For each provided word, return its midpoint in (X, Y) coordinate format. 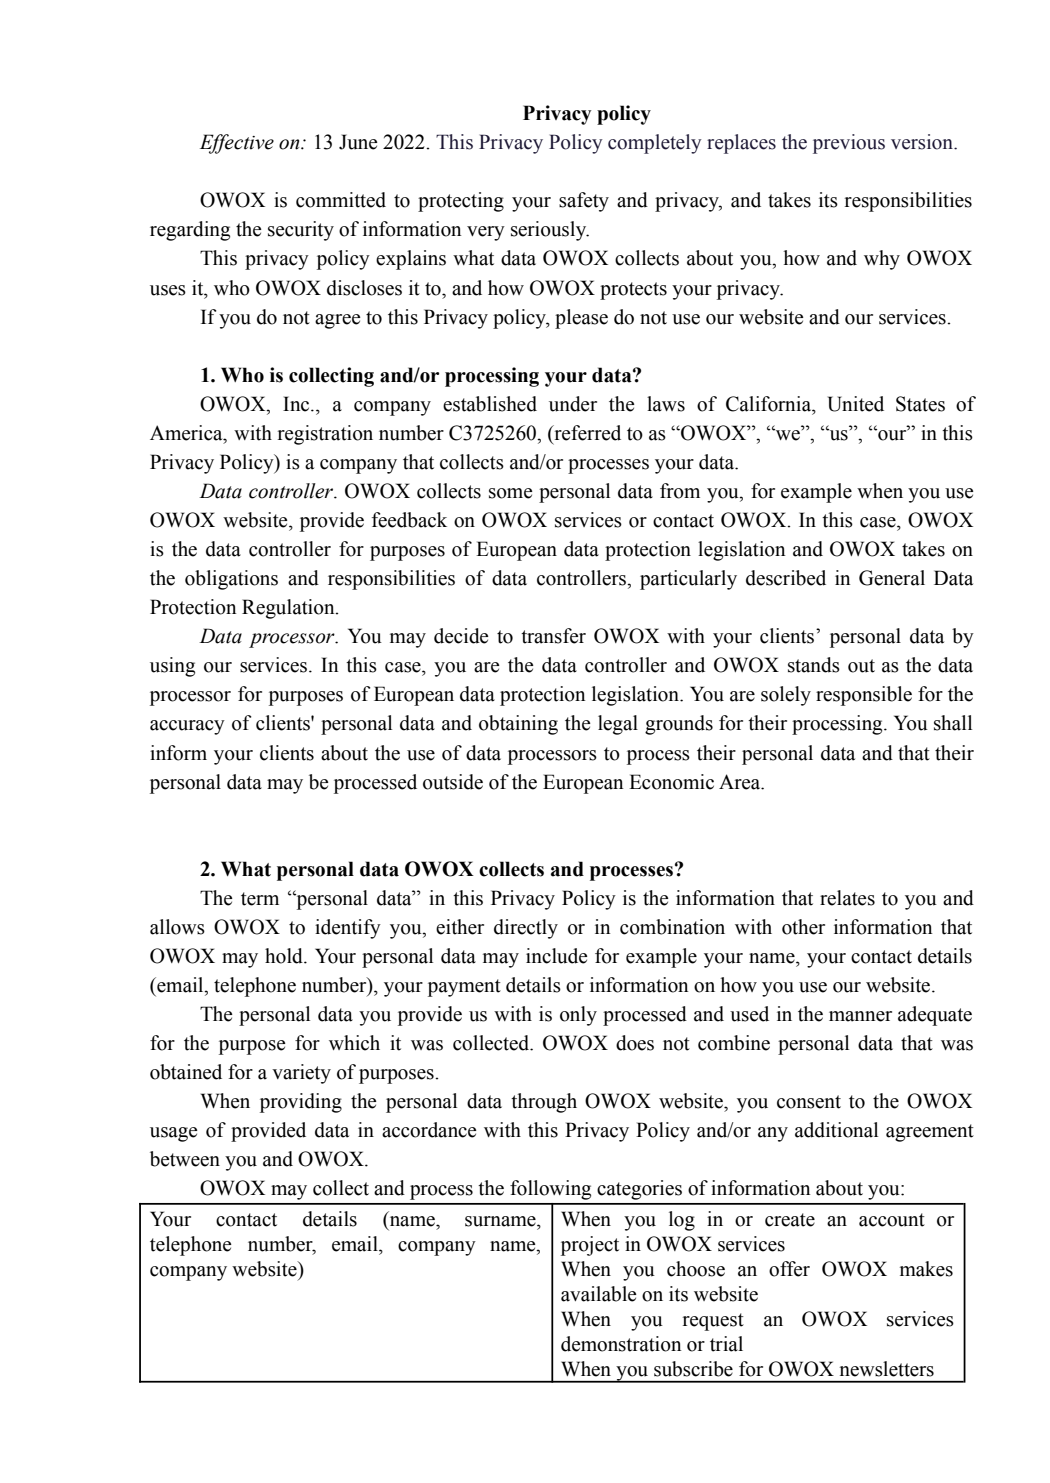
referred (586, 434)
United (856, 404)
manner (860, 1016)
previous (849, 144)
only (578, 1016)
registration (325, 435)
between (185, 1159)
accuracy (187, 727)
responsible (864, 696)
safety (584, 202)
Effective (237, 144)
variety (301, 1074)
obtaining (518, 725)
